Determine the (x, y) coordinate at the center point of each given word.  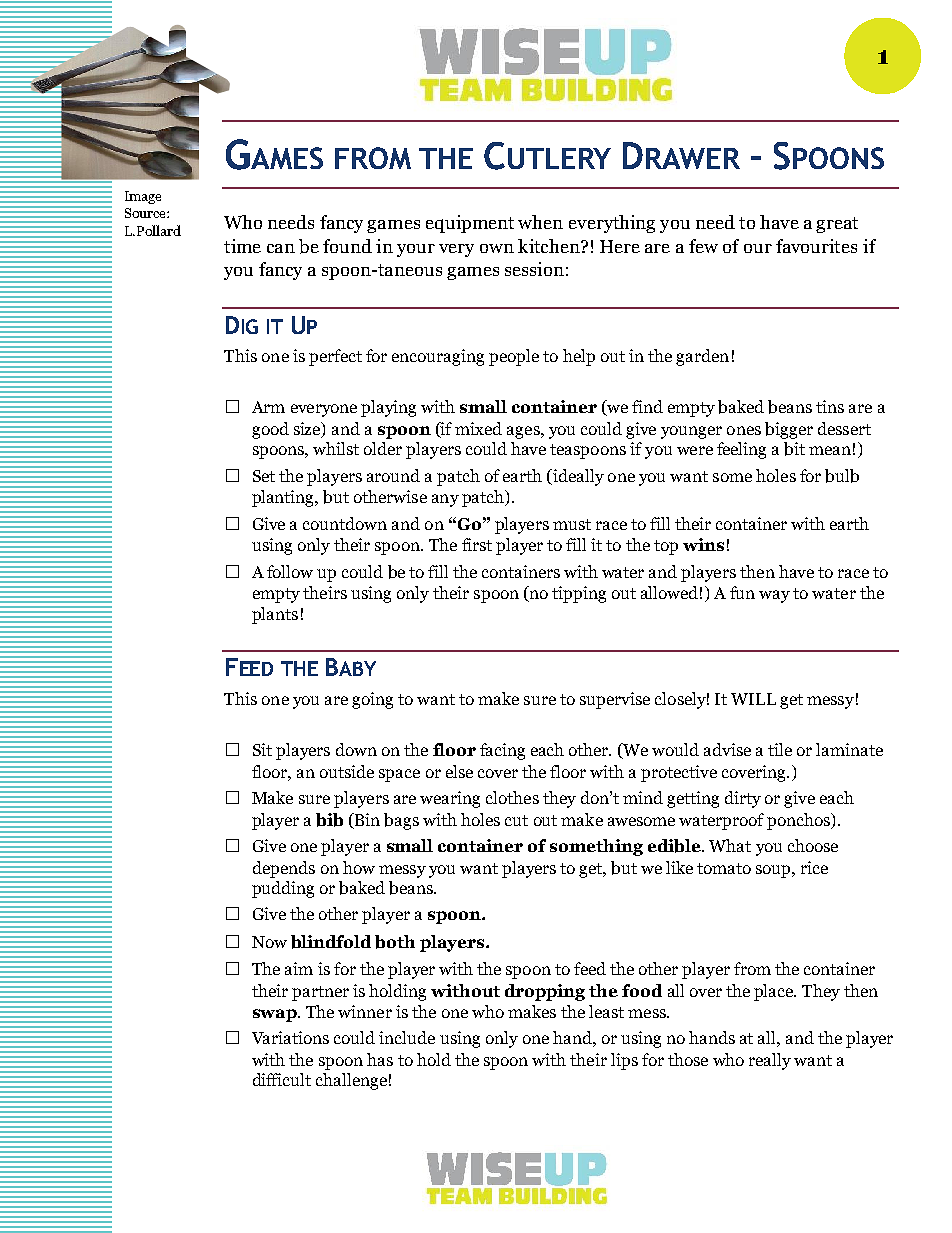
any (445, 500)
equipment (470, 224)
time (242, 246)
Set (264, 476)
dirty (743, 799)
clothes (512, 797)
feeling (741, 450)
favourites (816, 246)
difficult (282, 1079)
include (407, 1037)
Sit (262, 749)
